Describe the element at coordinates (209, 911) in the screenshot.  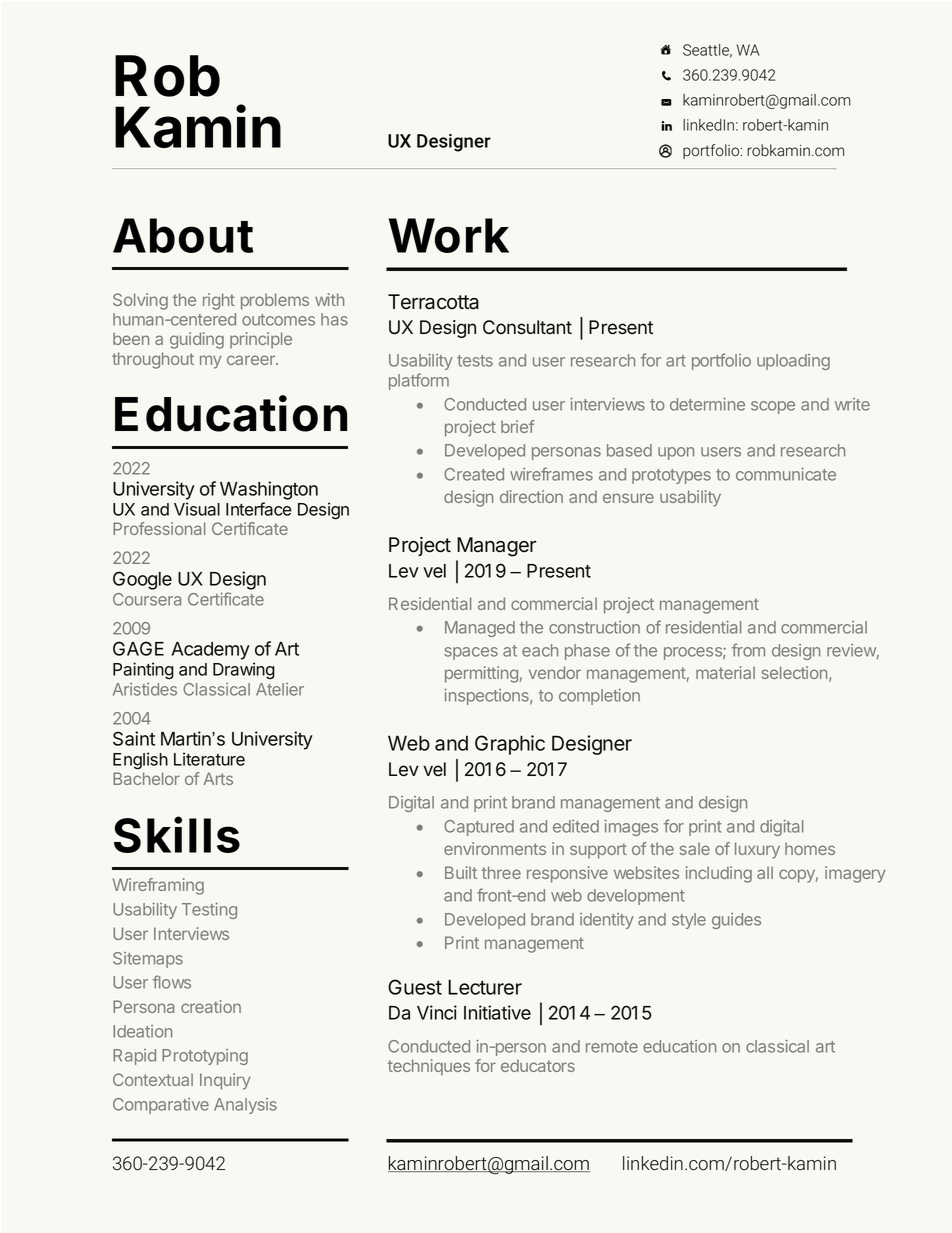
I see `Testing` at that location.
